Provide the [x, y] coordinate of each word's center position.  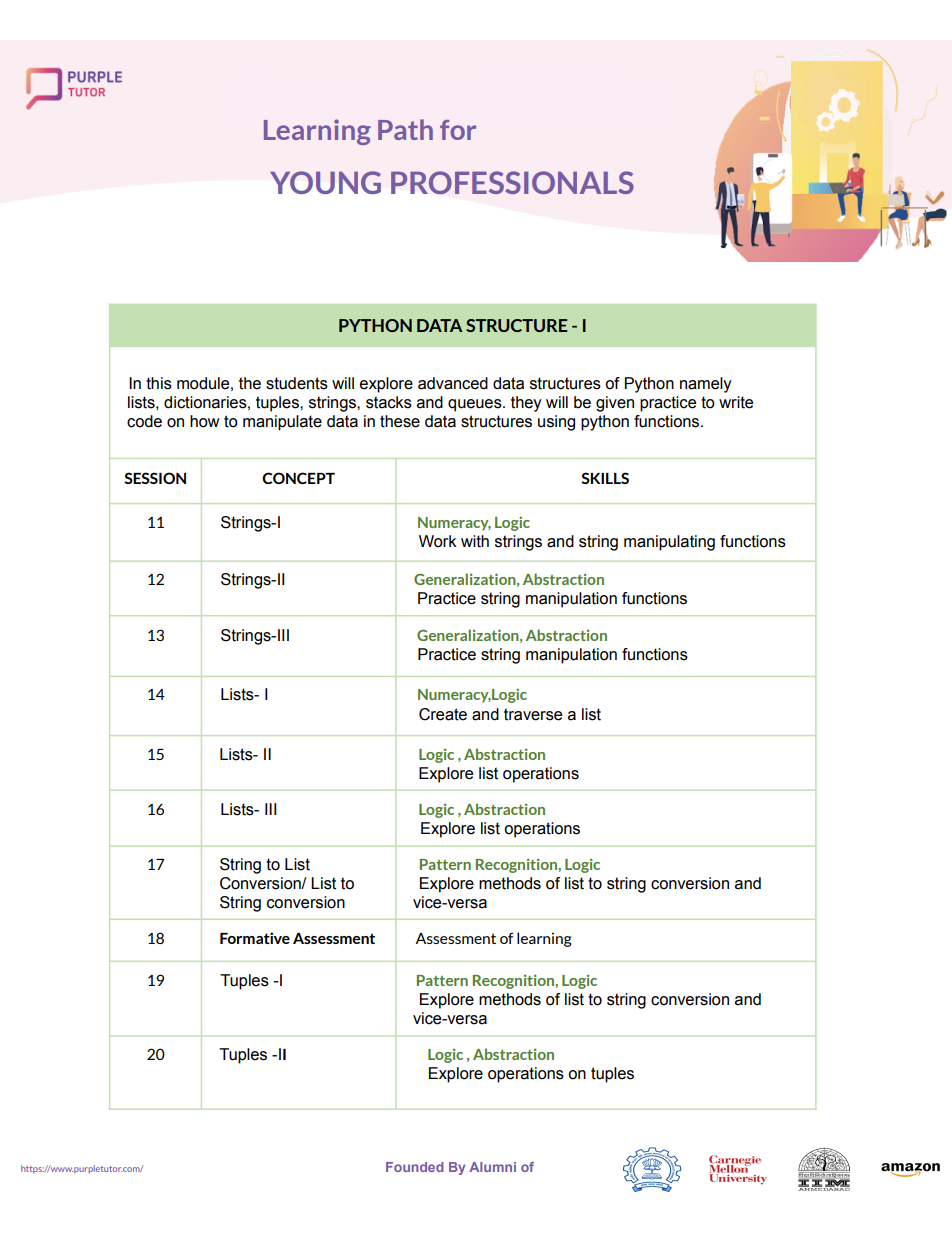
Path [405, 129]
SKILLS [605, 478]
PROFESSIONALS [512, 182]
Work [438, 541]
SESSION [155, 478]
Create [443, 714]
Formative [255, 938]
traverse [533, 714]
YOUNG [325, 182]
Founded [415, 1167]
